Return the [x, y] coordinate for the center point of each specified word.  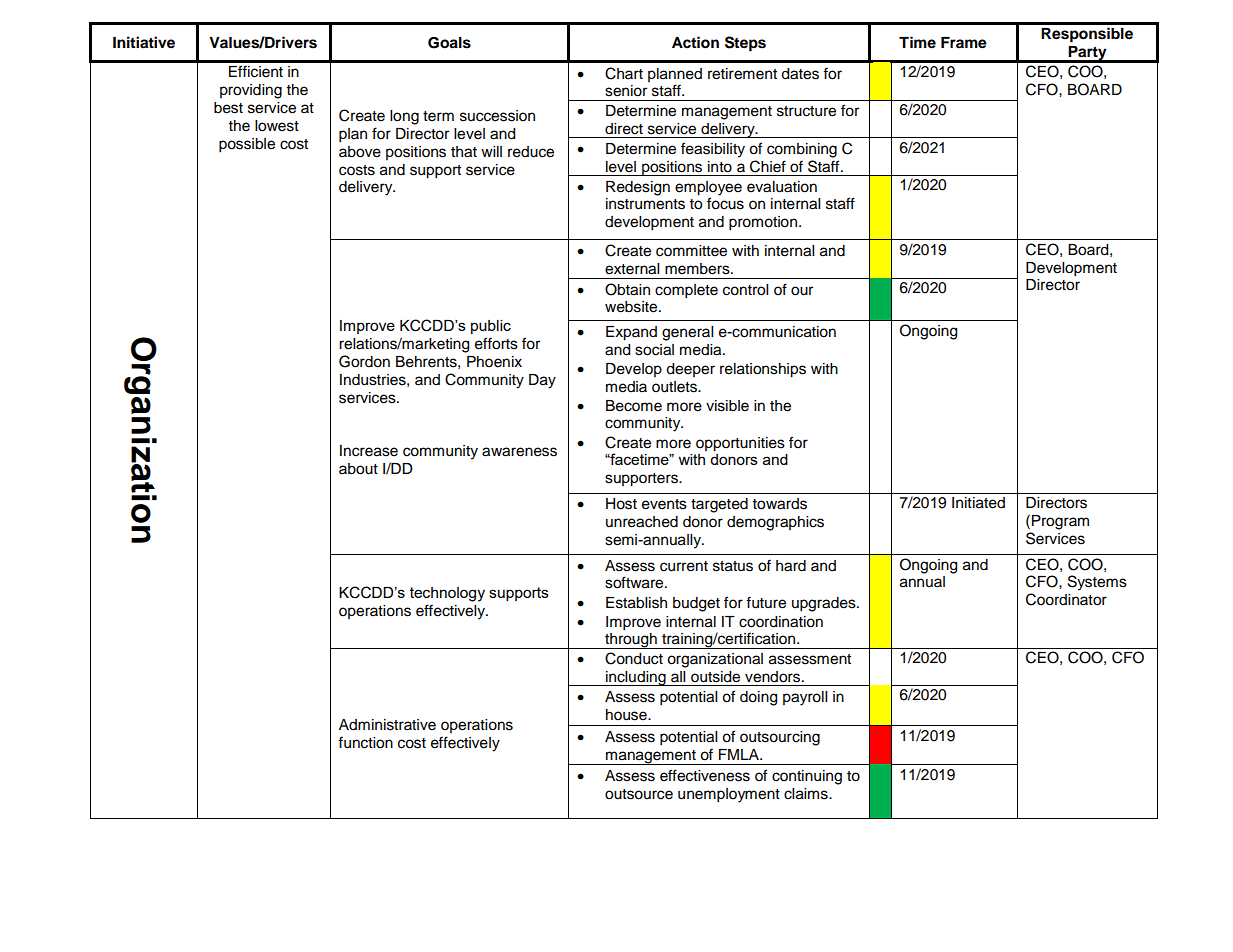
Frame [964, 43]
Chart [624, 73]
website [632, 307]
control [745, 290]
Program [1060, 522]
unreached [642, 522]
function [365, 742]
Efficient [256, 71]
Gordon [364, 361]
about [358, 469]
